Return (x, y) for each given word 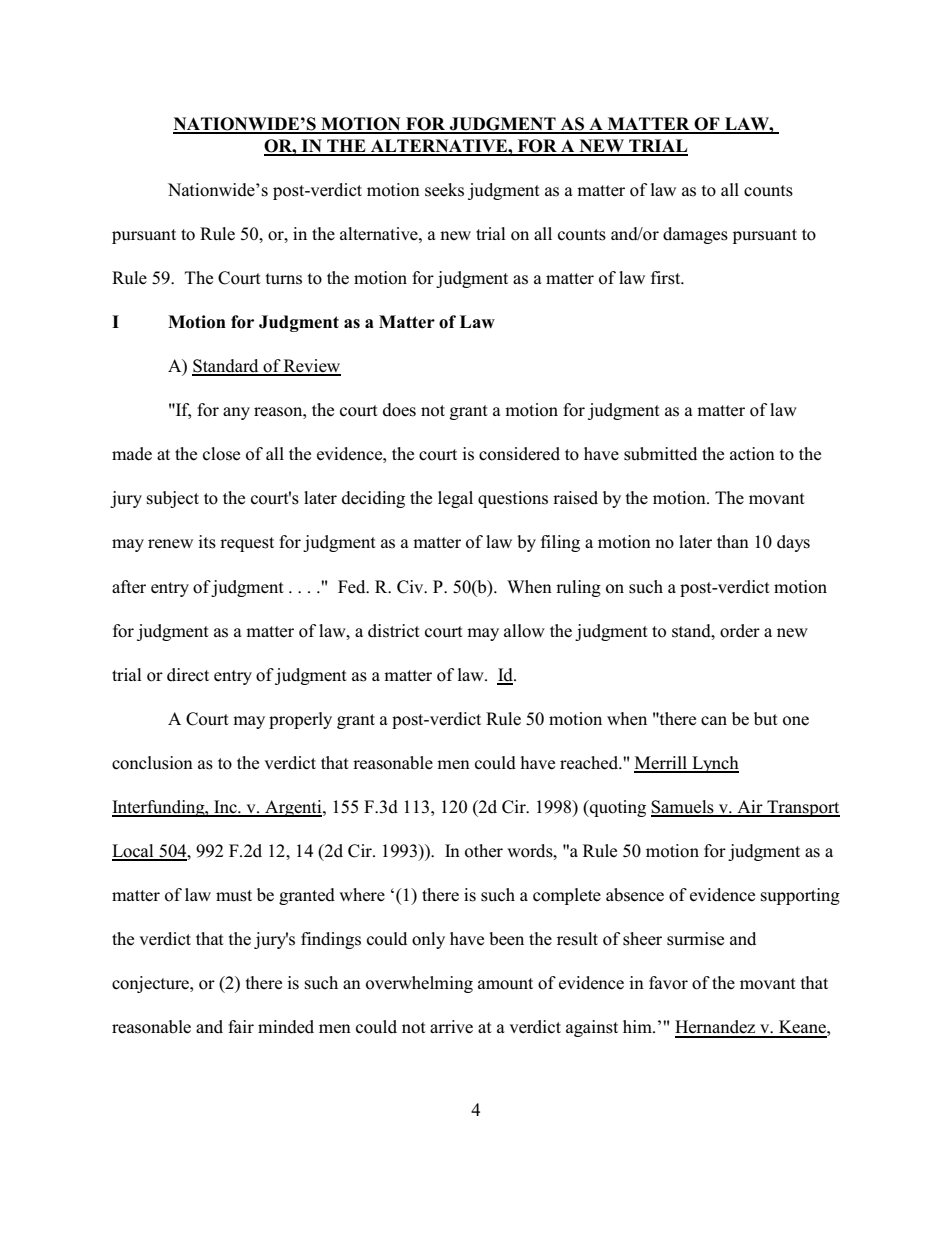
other (484, 851)
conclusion (152, 763)
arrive (451, 1027)
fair (241, 1026)
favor (668, 983)
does (399, 410)
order (740, 631)
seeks (444, 190)
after (129, 586)
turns (284, 279)
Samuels (683, 808)
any (236, 413)
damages (695, 235)
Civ (411, 587)
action (752, 454)
